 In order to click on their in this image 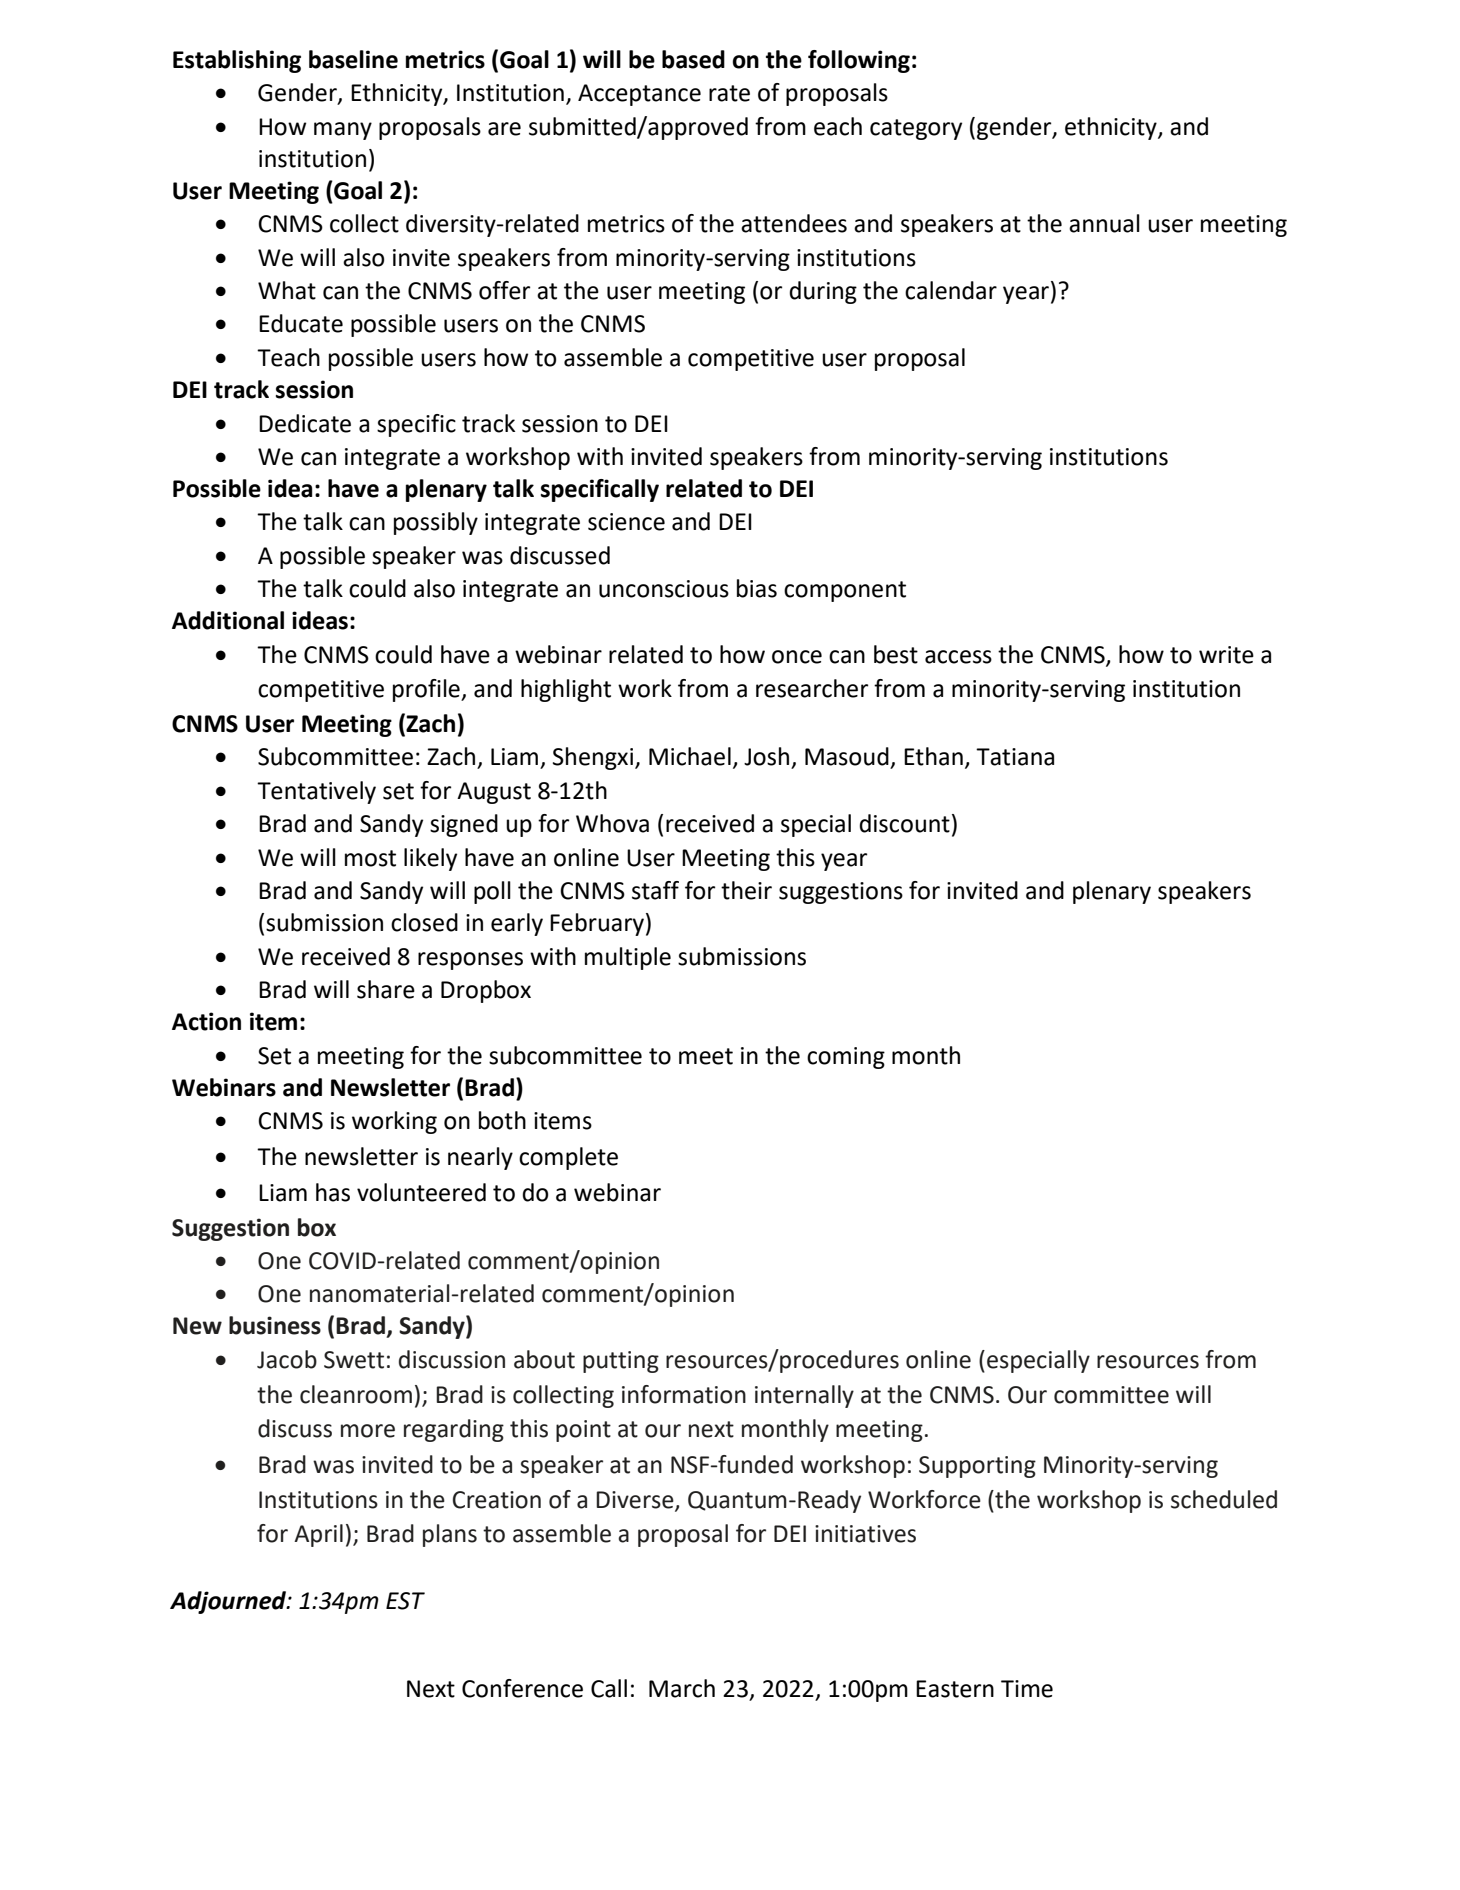, I will do `click(746, 890)`.
